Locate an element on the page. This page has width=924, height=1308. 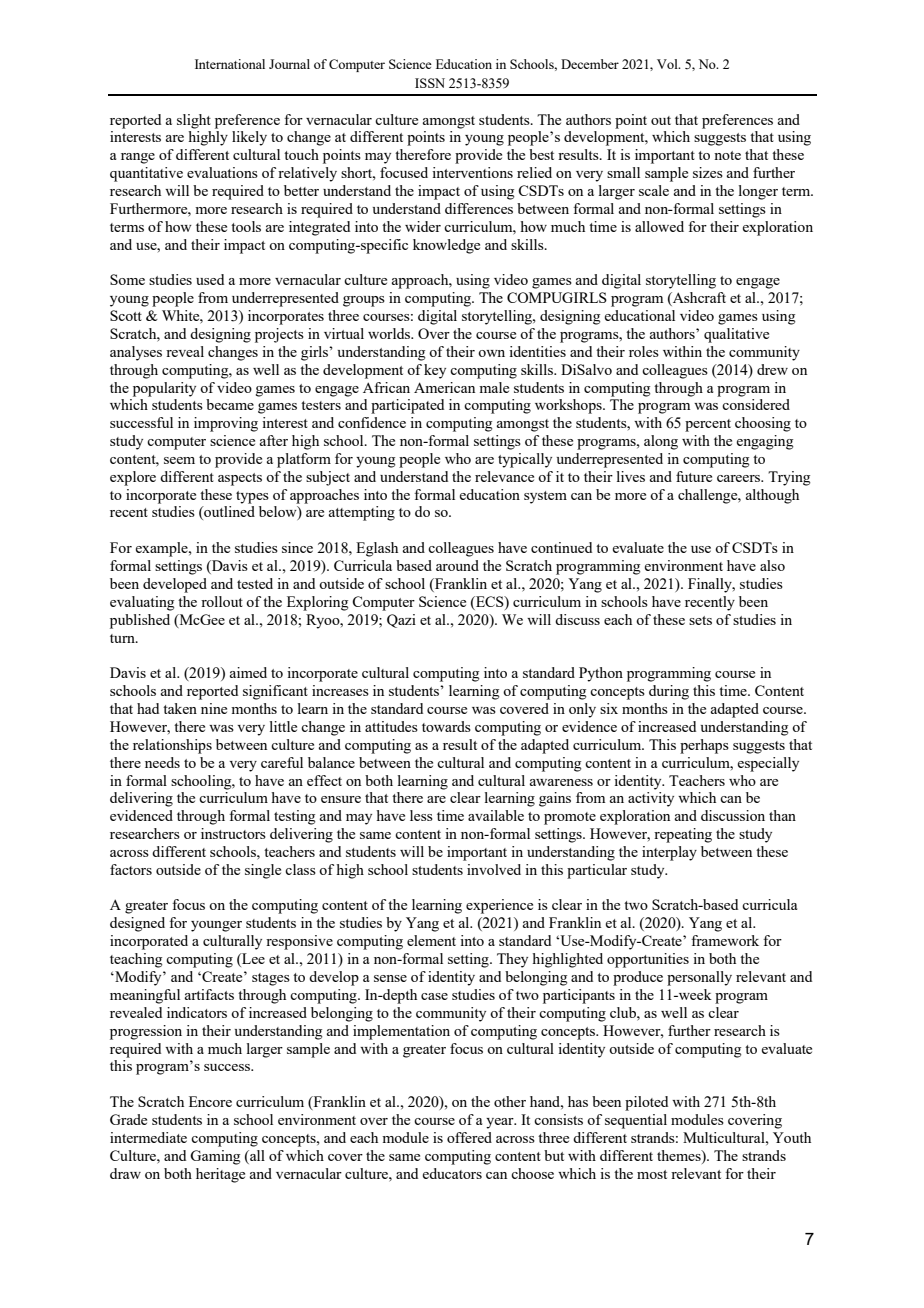
perhaps is located at coordinates (704, 746).
